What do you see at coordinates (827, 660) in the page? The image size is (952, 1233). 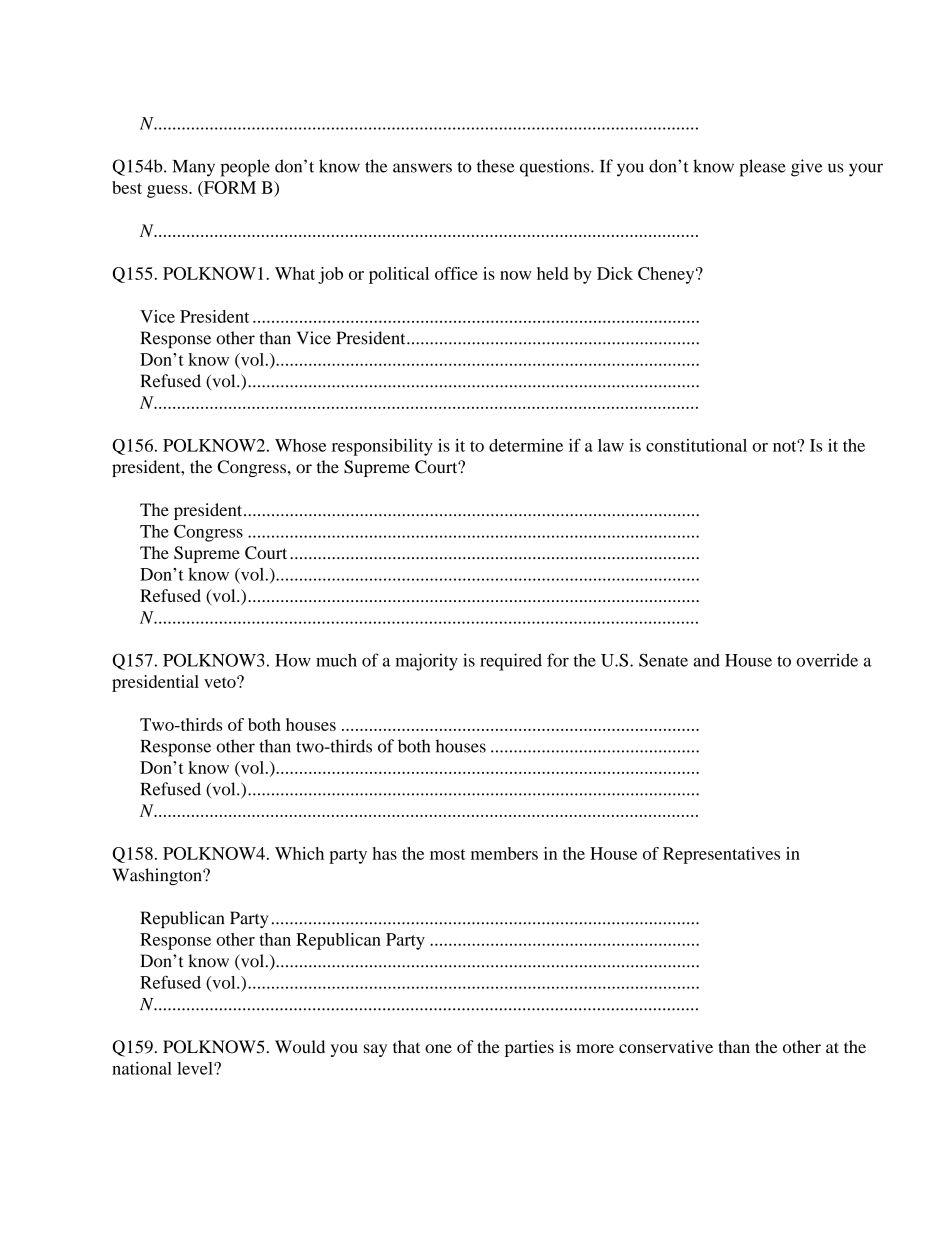 I see `override` at bounding box center [827, 660].
